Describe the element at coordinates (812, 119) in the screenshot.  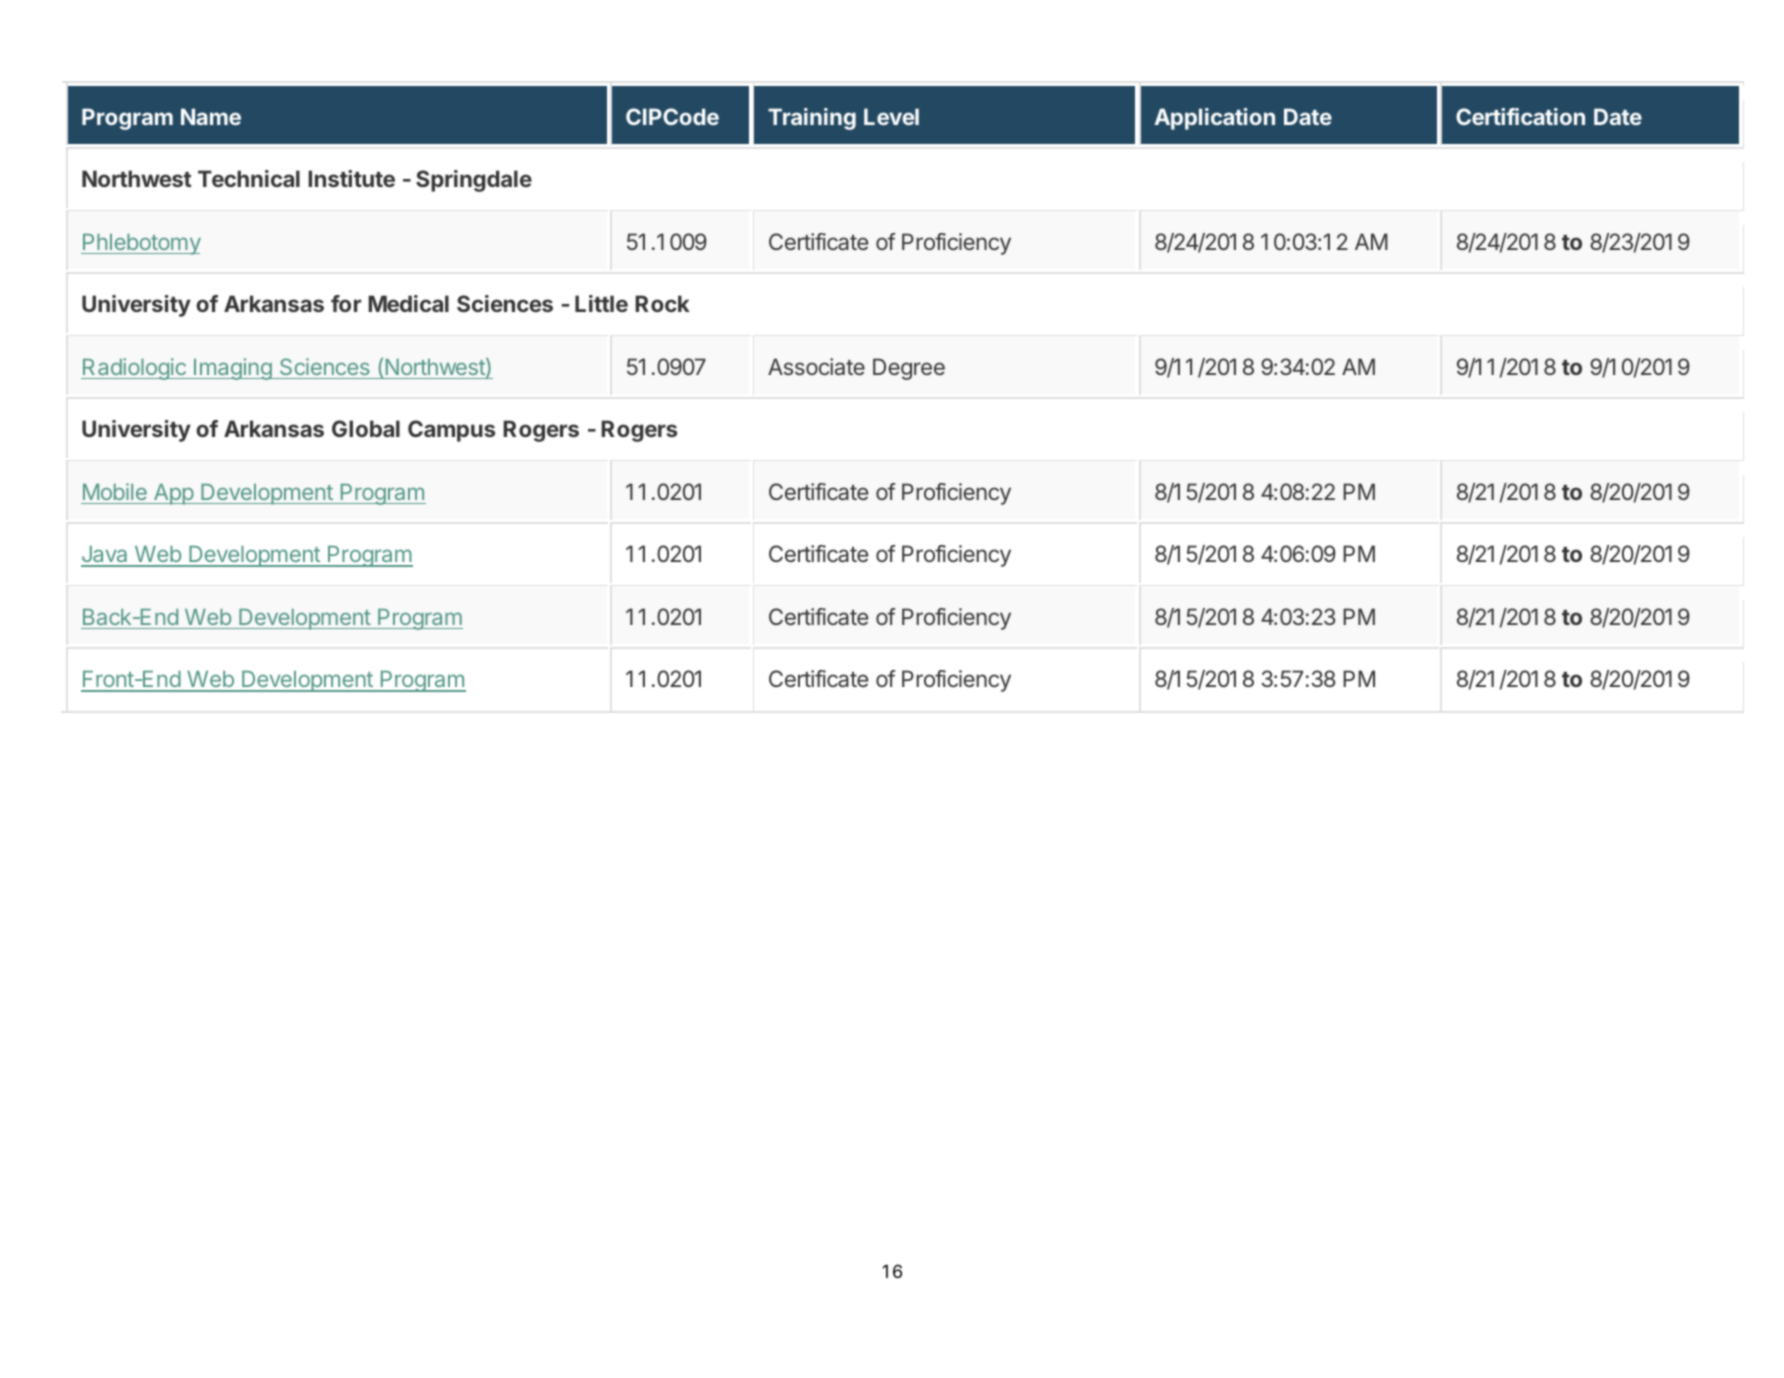
I see `Training` at that location.
